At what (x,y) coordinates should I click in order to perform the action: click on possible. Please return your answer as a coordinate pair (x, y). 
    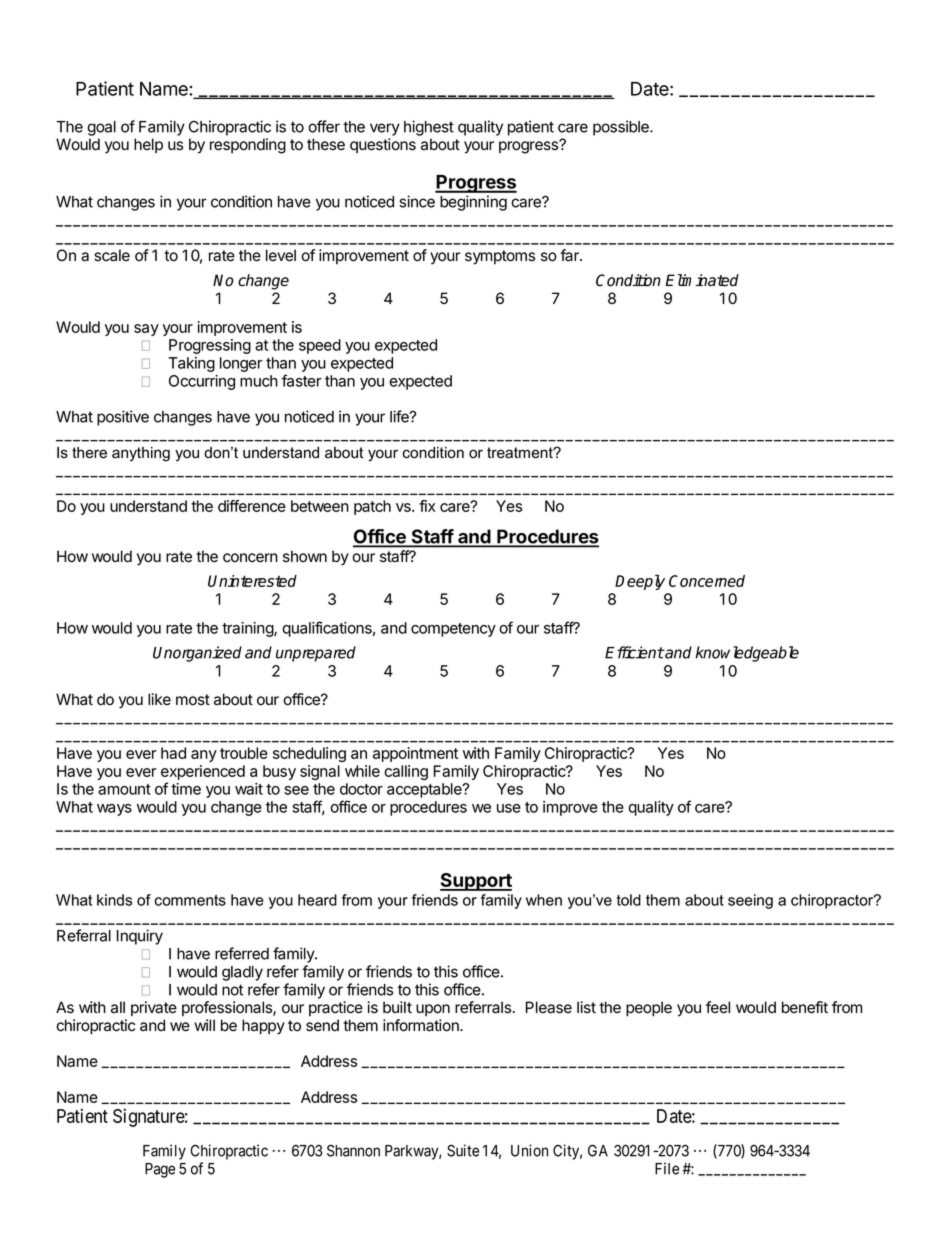
    Looking at the image, I should click on (622, 128).
